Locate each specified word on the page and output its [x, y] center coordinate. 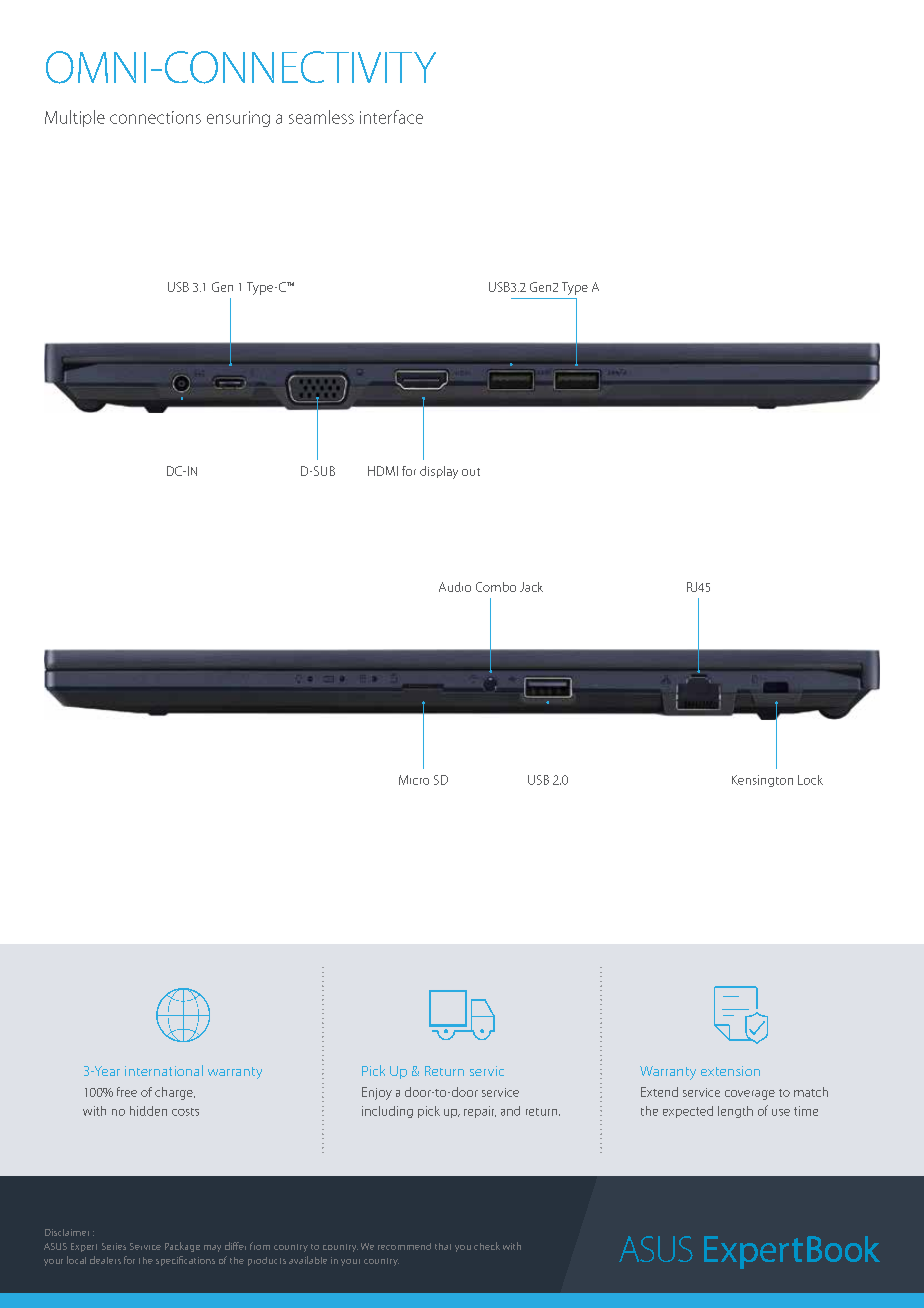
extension [730, 1071]
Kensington [762, 781]
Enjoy [377, 1093]
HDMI [383, 471]
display [439, 472]
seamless [321, 117]
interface [391, 117]
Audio [455, 587]
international [164, 1070]
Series [114, 1246]
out [471, 472]
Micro [414, 780]
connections [155, 117]
